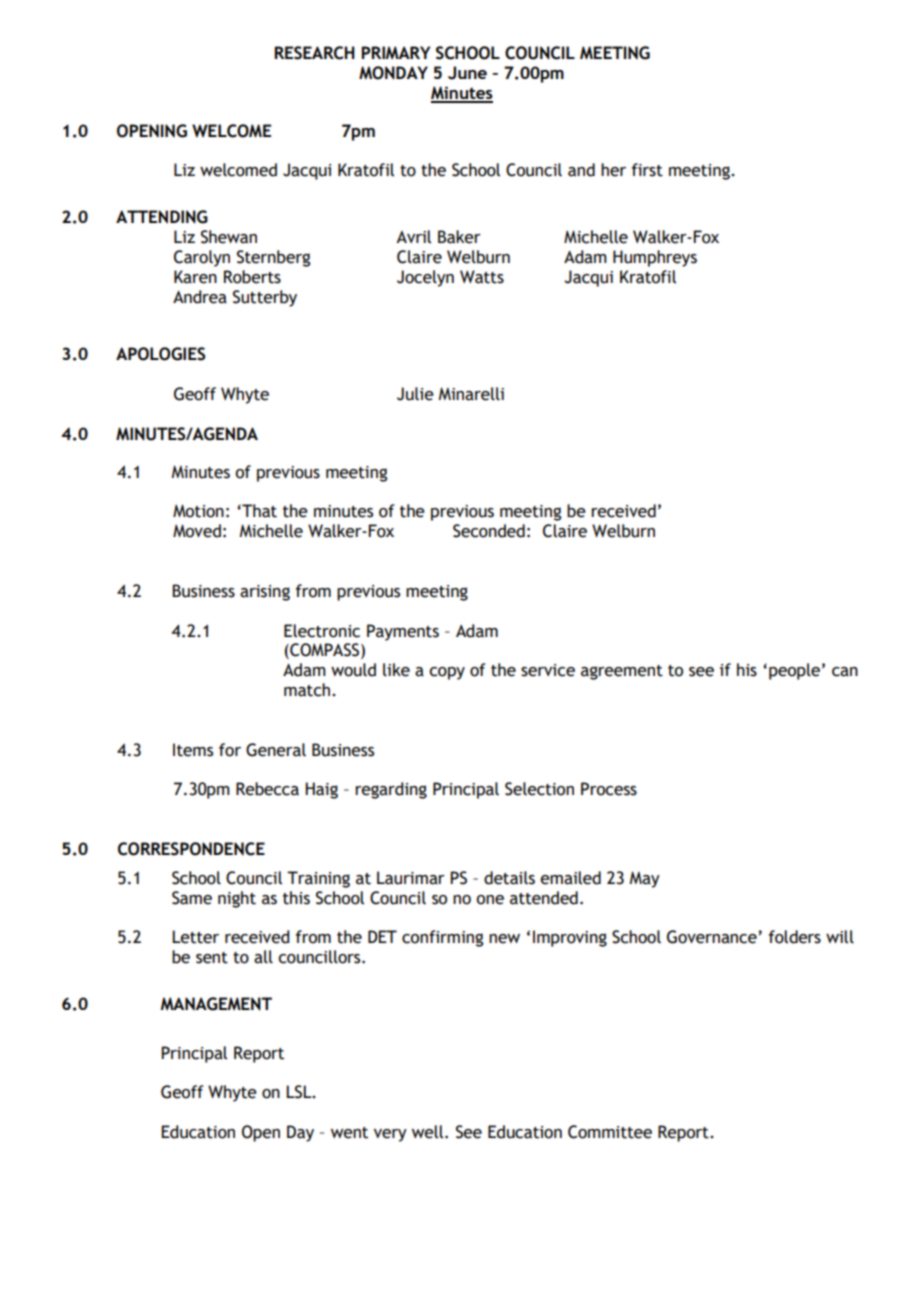 This page has width=924, height=1308. I want to click on first, so click(647, 170).
